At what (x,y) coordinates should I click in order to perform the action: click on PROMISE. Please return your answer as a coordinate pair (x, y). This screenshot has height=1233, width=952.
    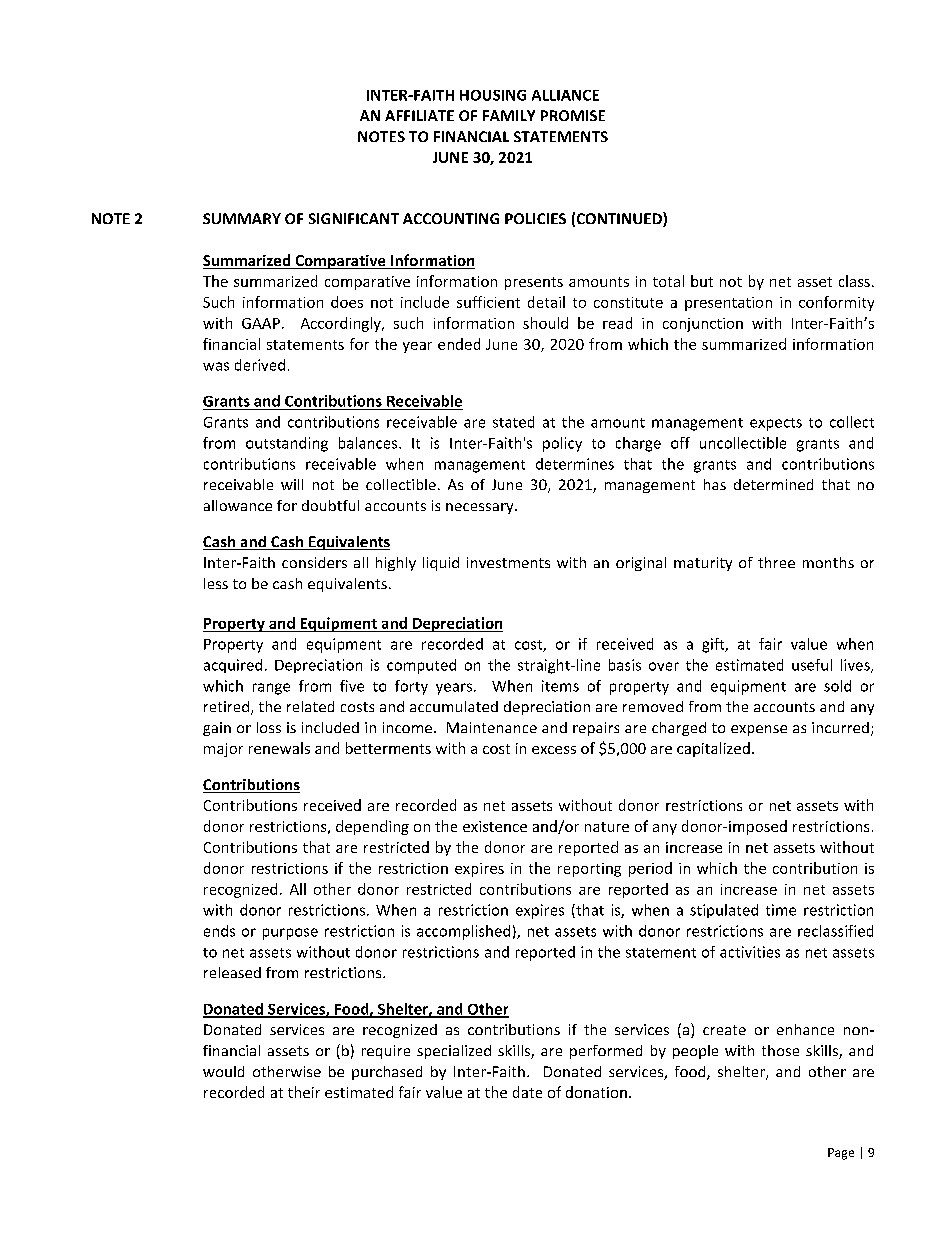
    Looking at the image, I should click on (573, 115).
